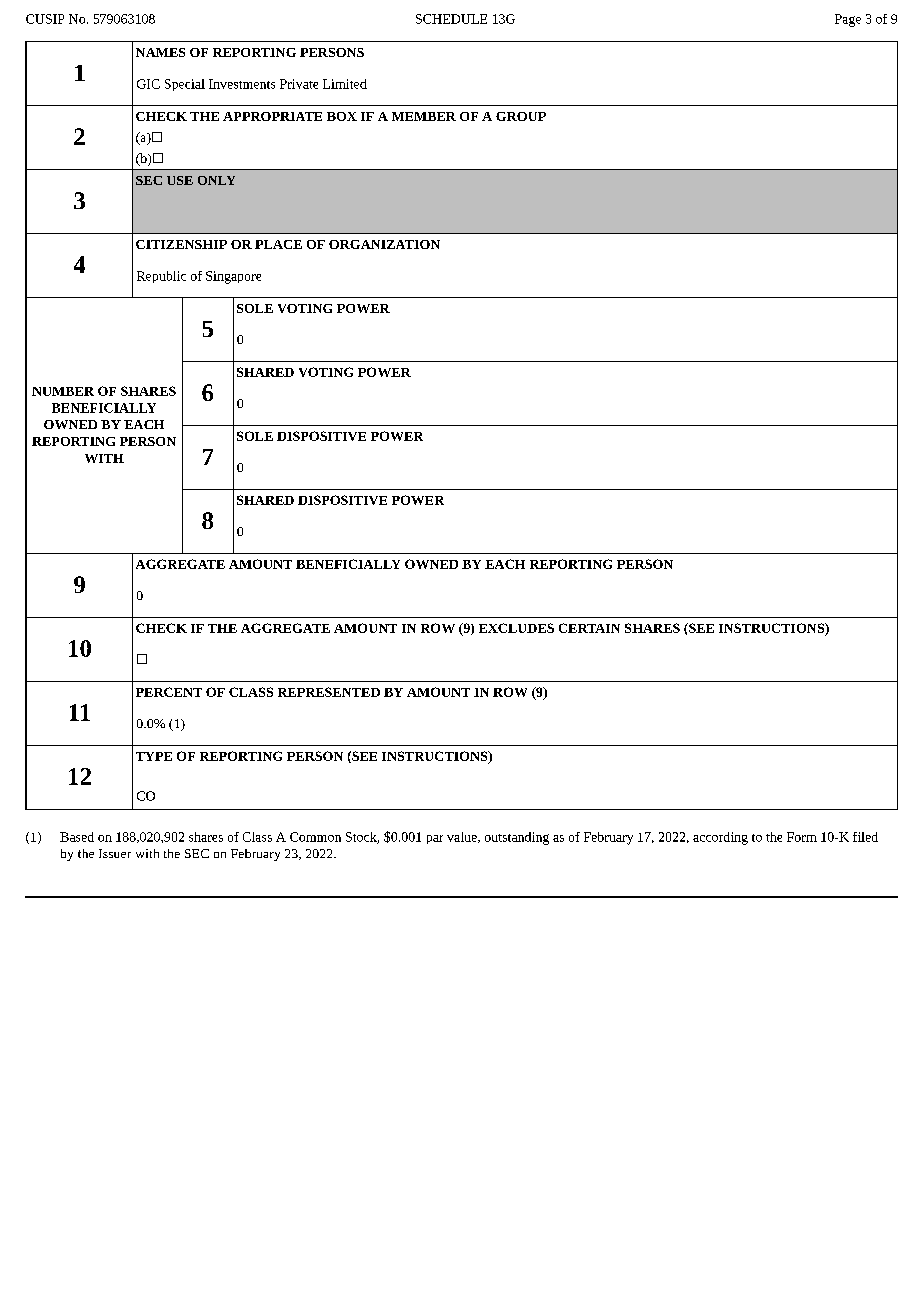 The height and width of the image is (1308, 924). I want to click on EXCLUDES, so click(516, 628).
